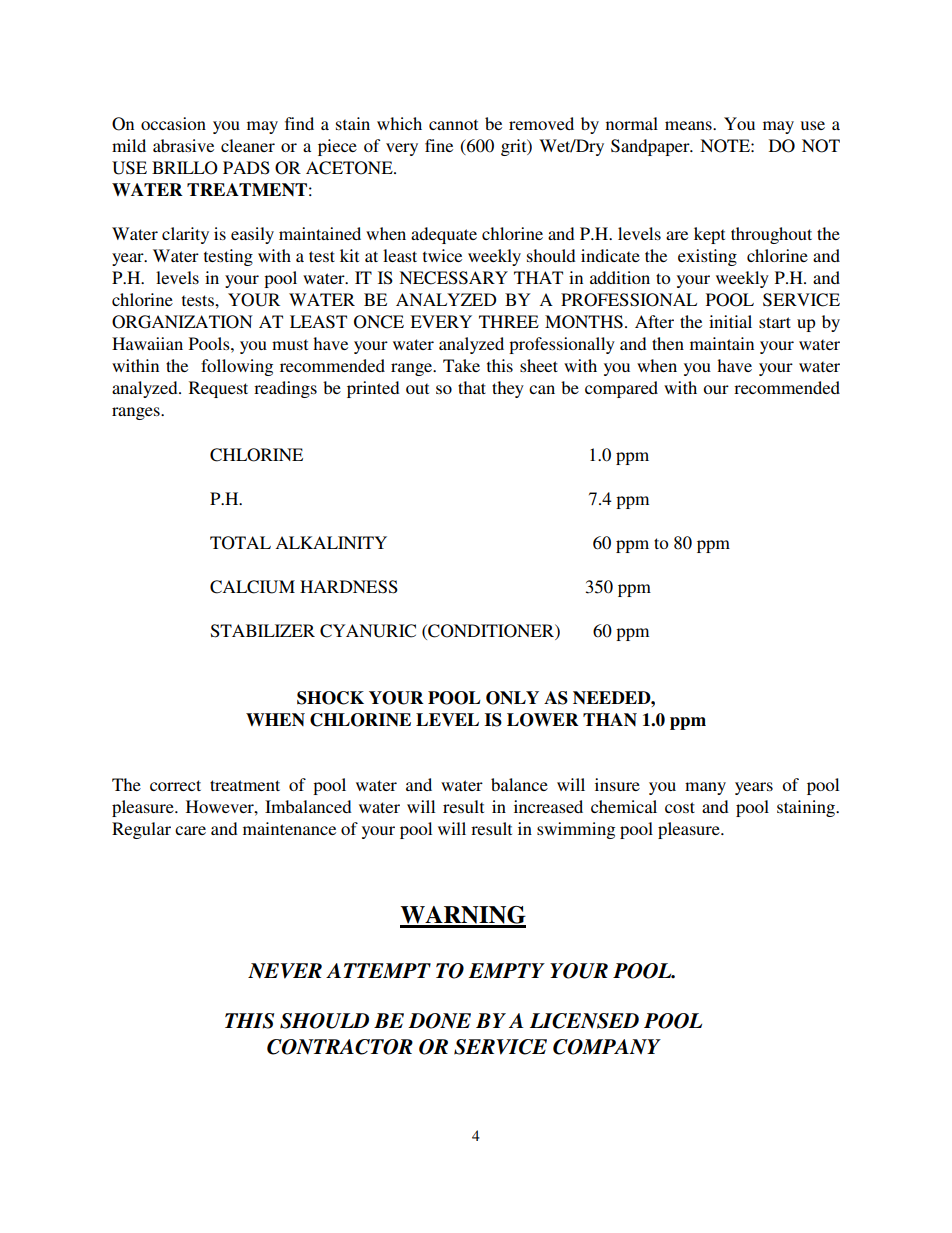  What do you see at coordinates (183, 145) in the screenshot?
I see `abrasive` at bounding box center [183, 145].
